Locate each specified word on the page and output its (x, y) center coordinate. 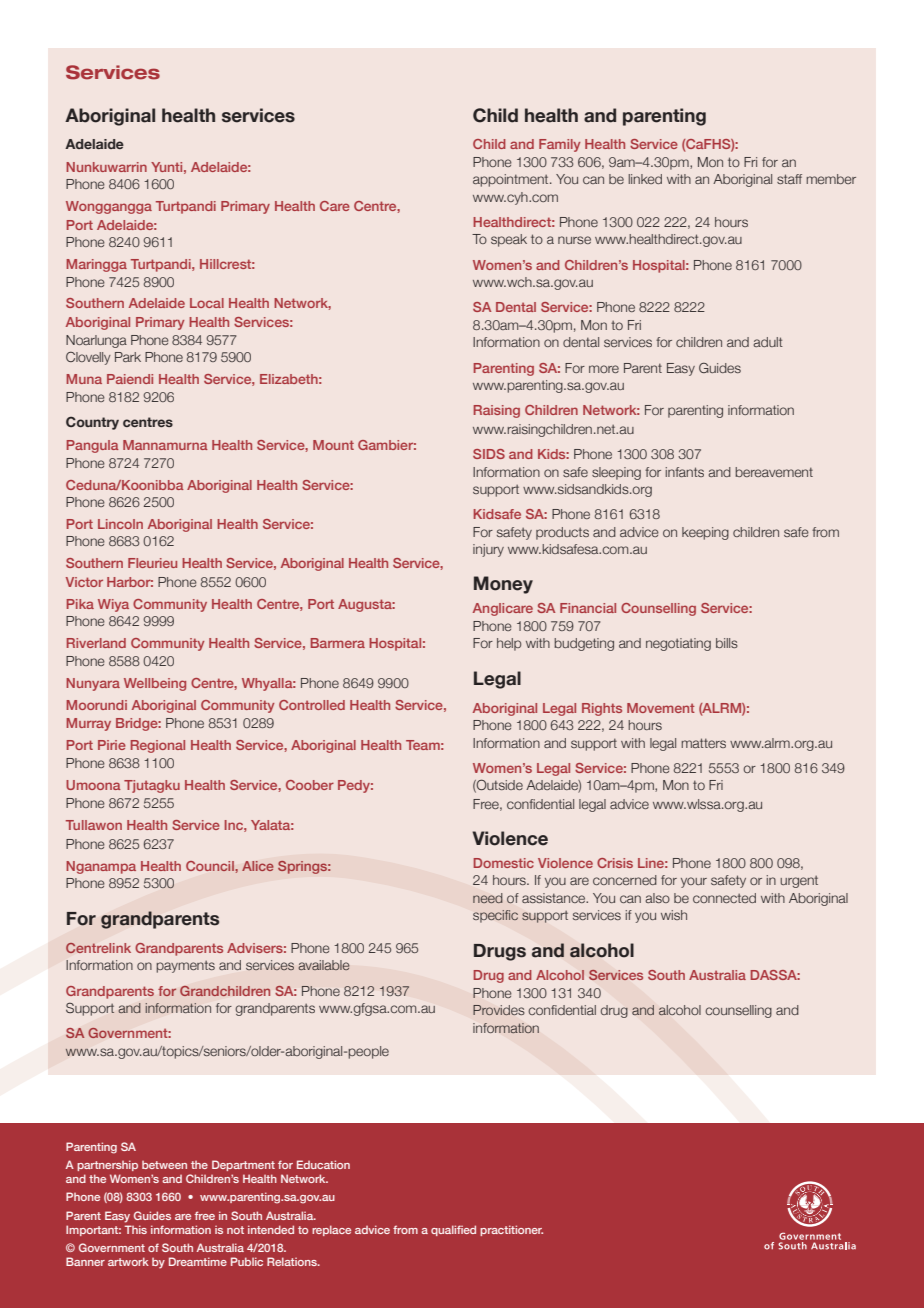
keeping (705, 533)
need (488, 898)
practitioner (511, 1230)
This (136, 1229)
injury (488, 550)
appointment (512, 180)
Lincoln (120, 524)
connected (724, 898)
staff (789, 179)
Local (207, 303)
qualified (453, 1230)
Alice (258, 866)
